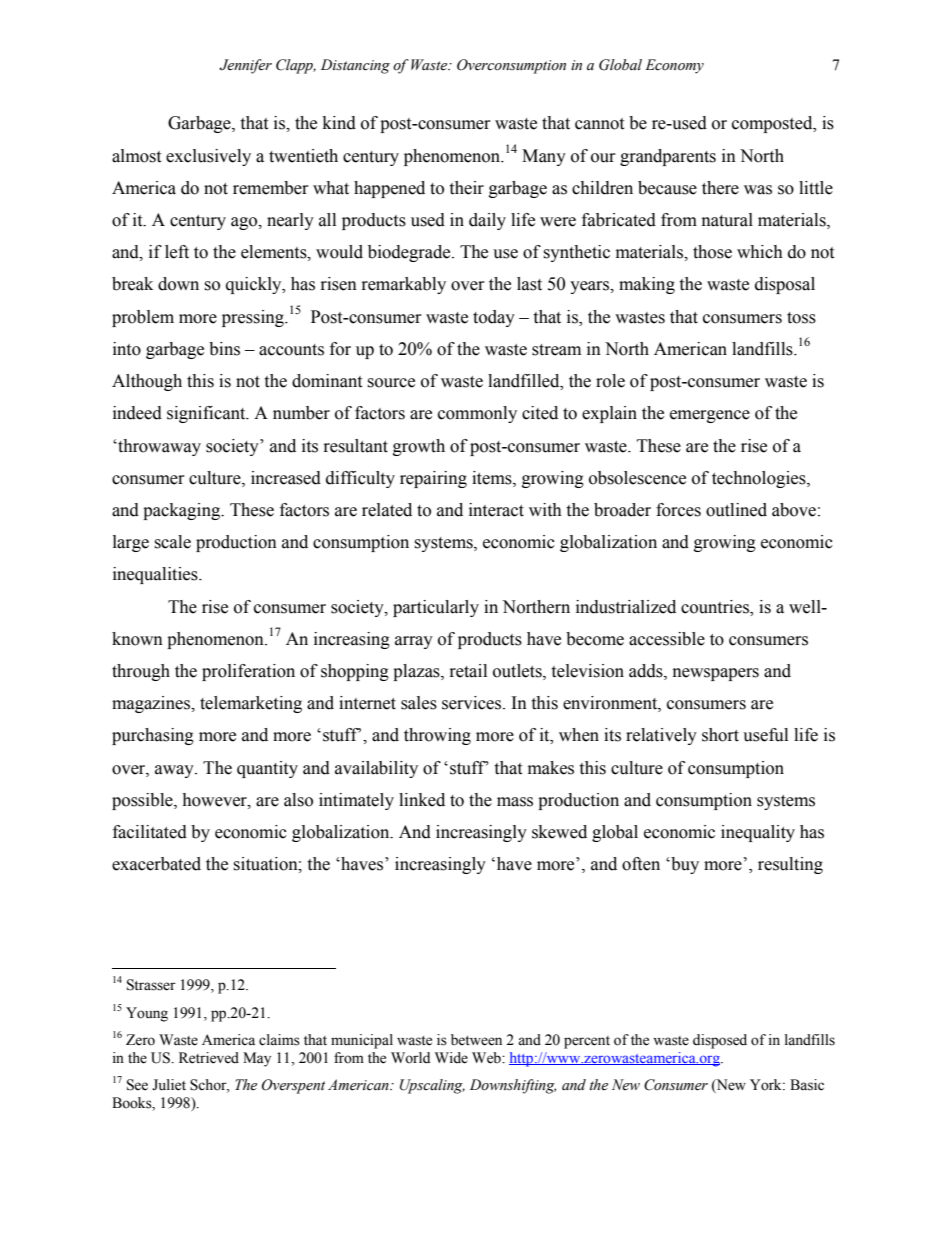 This screenshot has width=952, height=1233. I want to click on particularly, so click(436, 608).
